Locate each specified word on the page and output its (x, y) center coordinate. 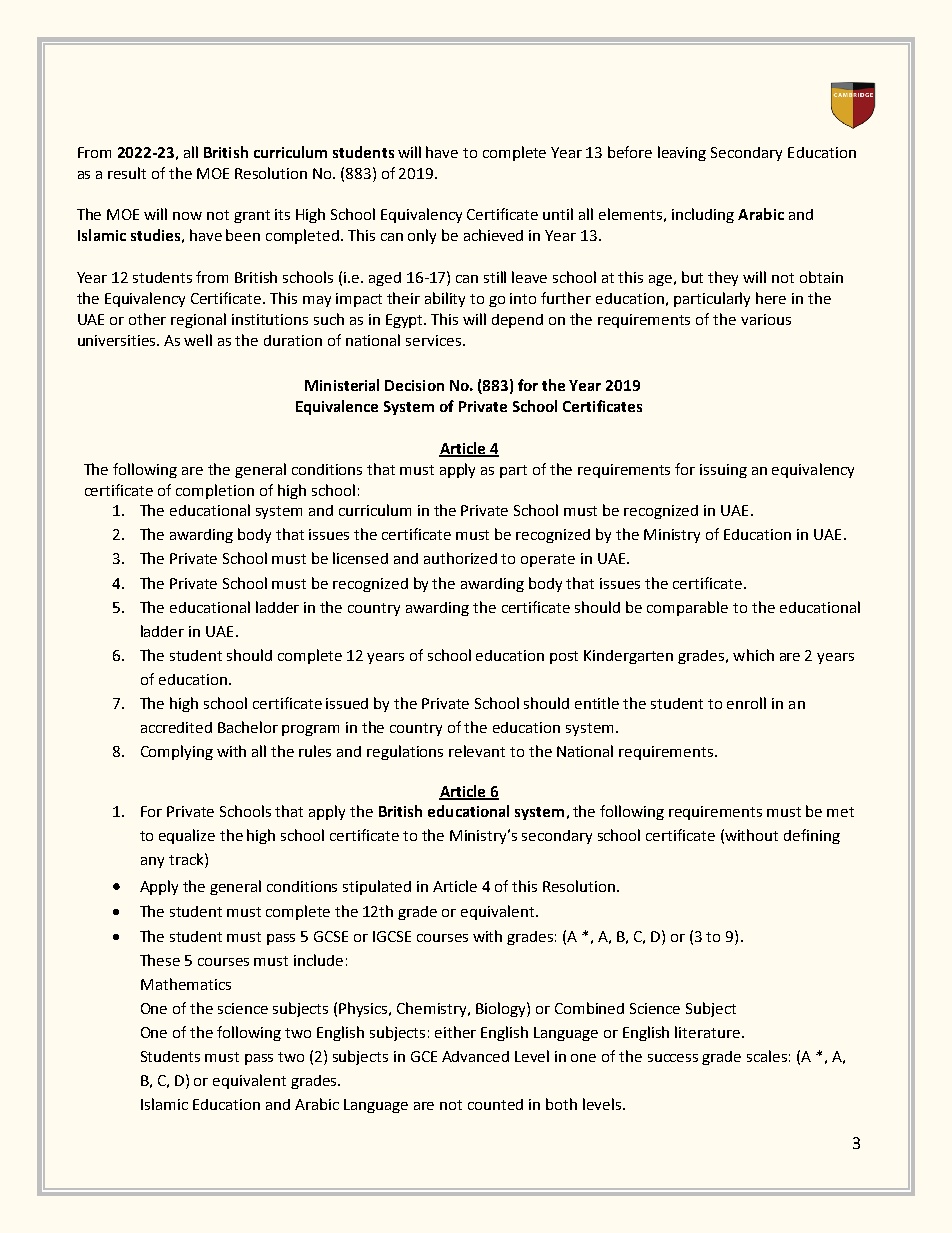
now (187, 216)
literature (707, 1032)
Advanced (475, 1056)
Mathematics (186, 984)
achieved (493, 235)
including (703, 215)
